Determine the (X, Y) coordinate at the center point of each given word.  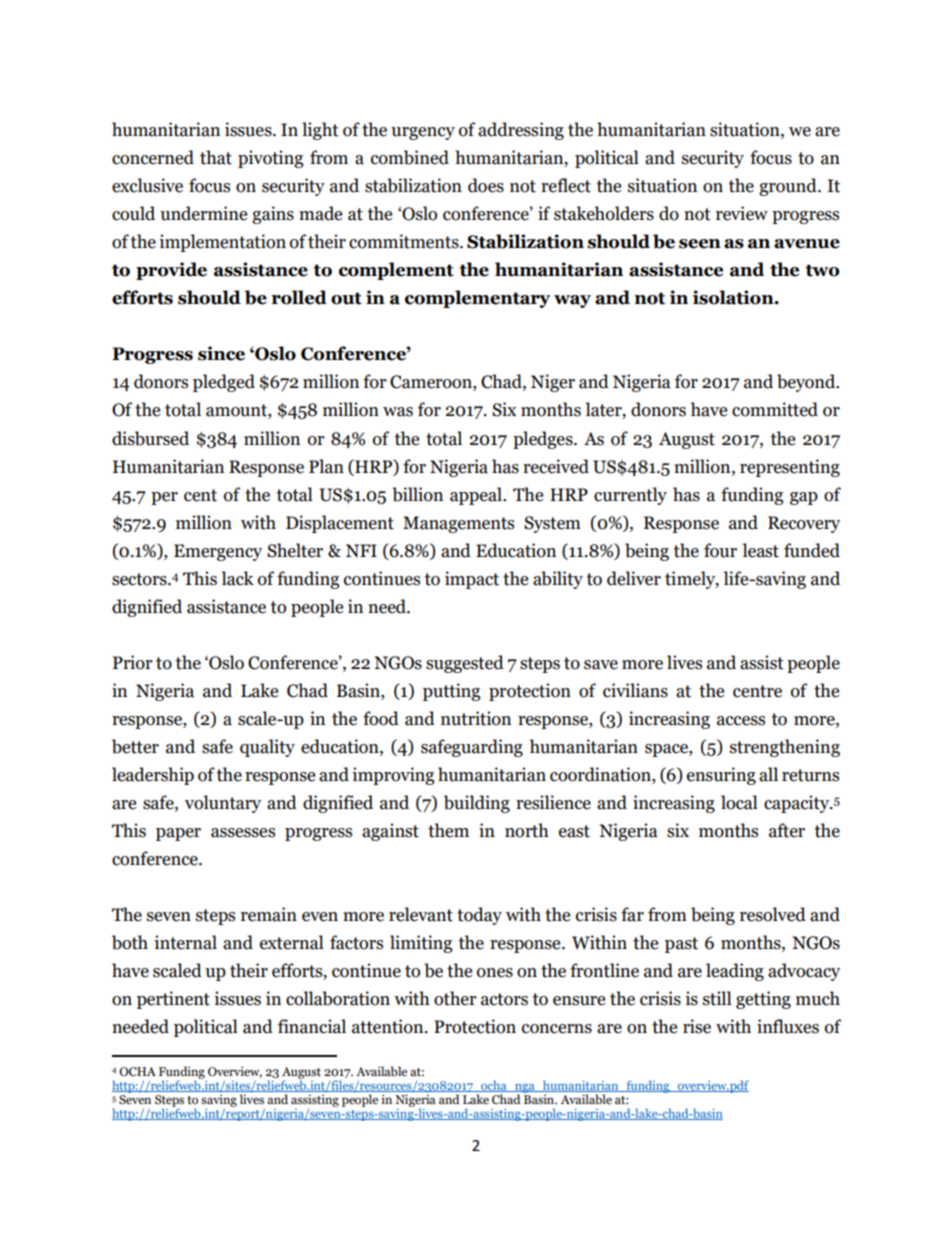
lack (238, 578)
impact (472, 580)
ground (789, 187)
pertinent (173, 1000)
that (216, 157)
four (720, 550)
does (486, 185)
